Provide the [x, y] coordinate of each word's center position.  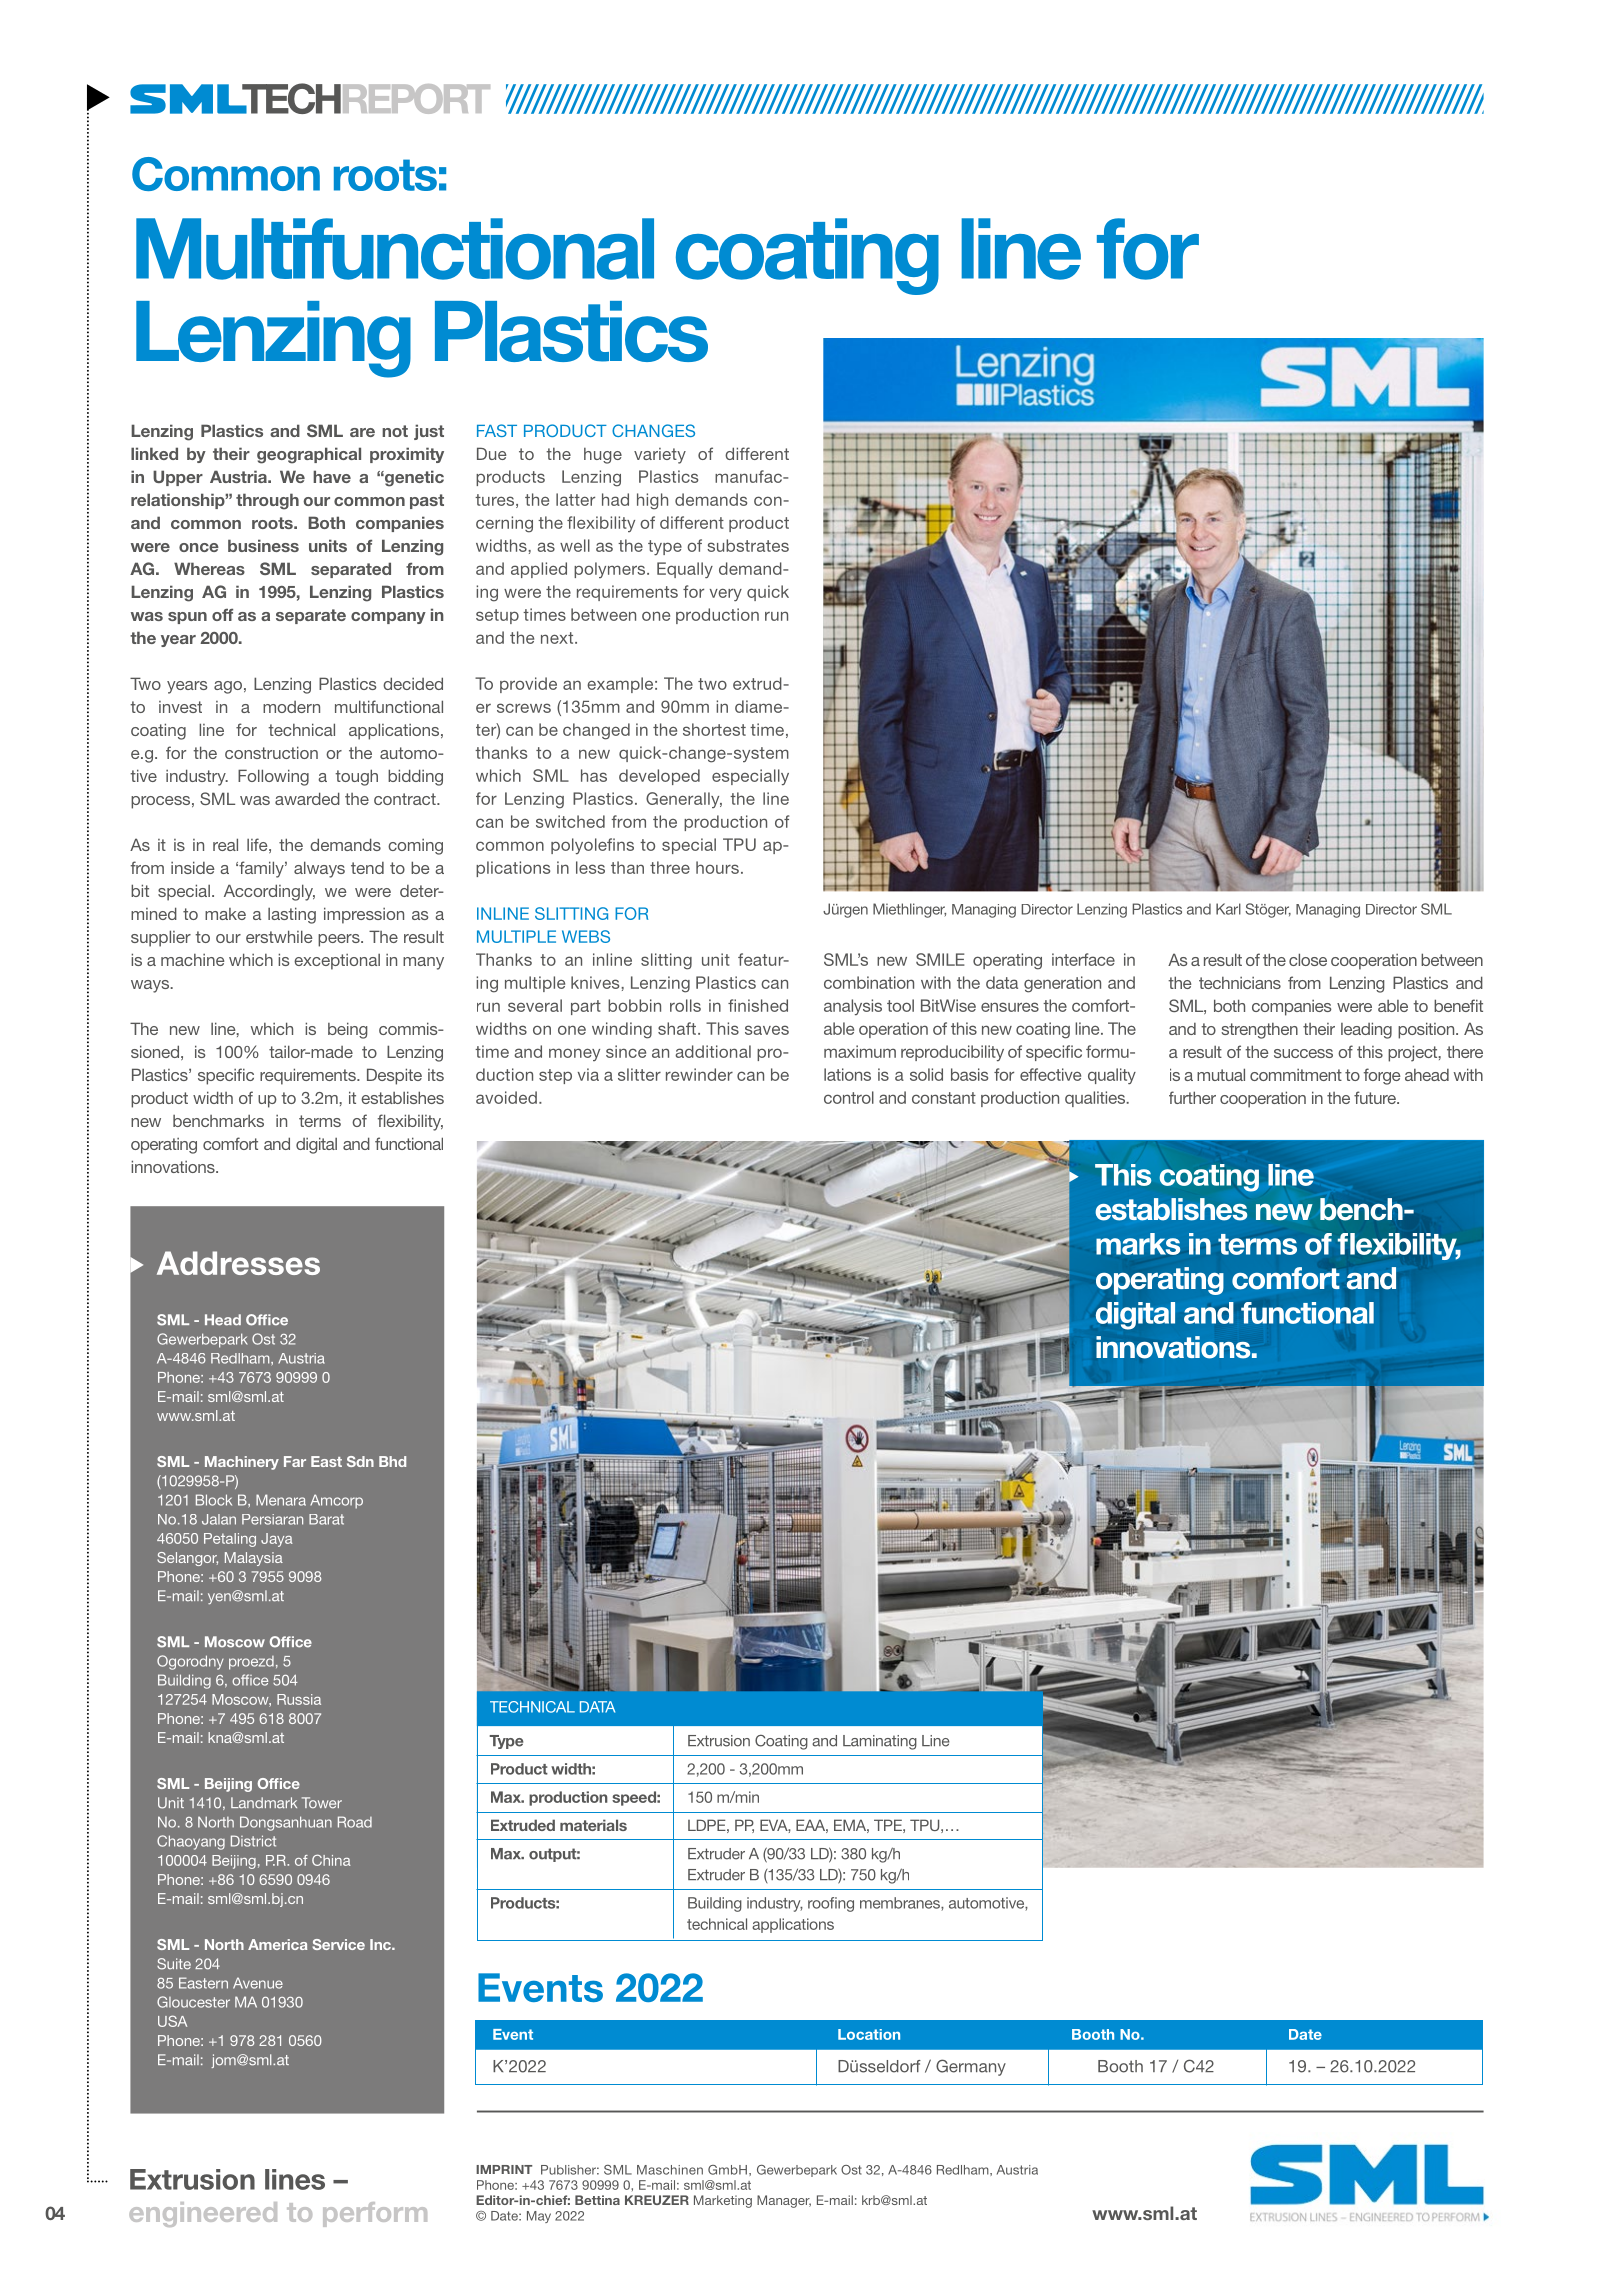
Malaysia [254, 1559]
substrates [748, 545]
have [332, 476]
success [1303, 1053]
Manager [784, 2201]
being [348, 1030]
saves [767, 1030]
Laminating [880, 1742]
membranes [901, 1904]
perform [375, 2214]
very [726, 594]
